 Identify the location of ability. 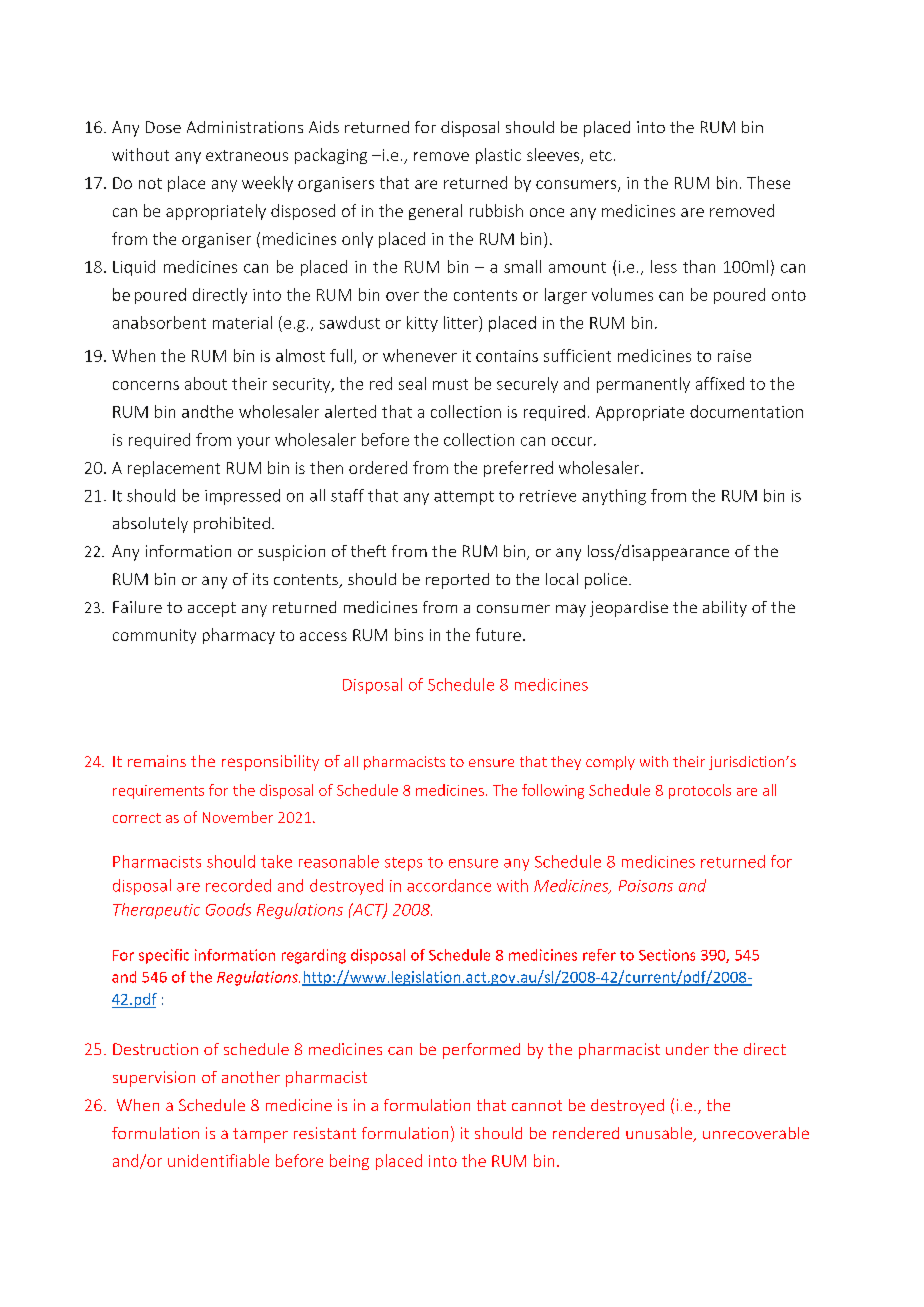
(725, 609).
